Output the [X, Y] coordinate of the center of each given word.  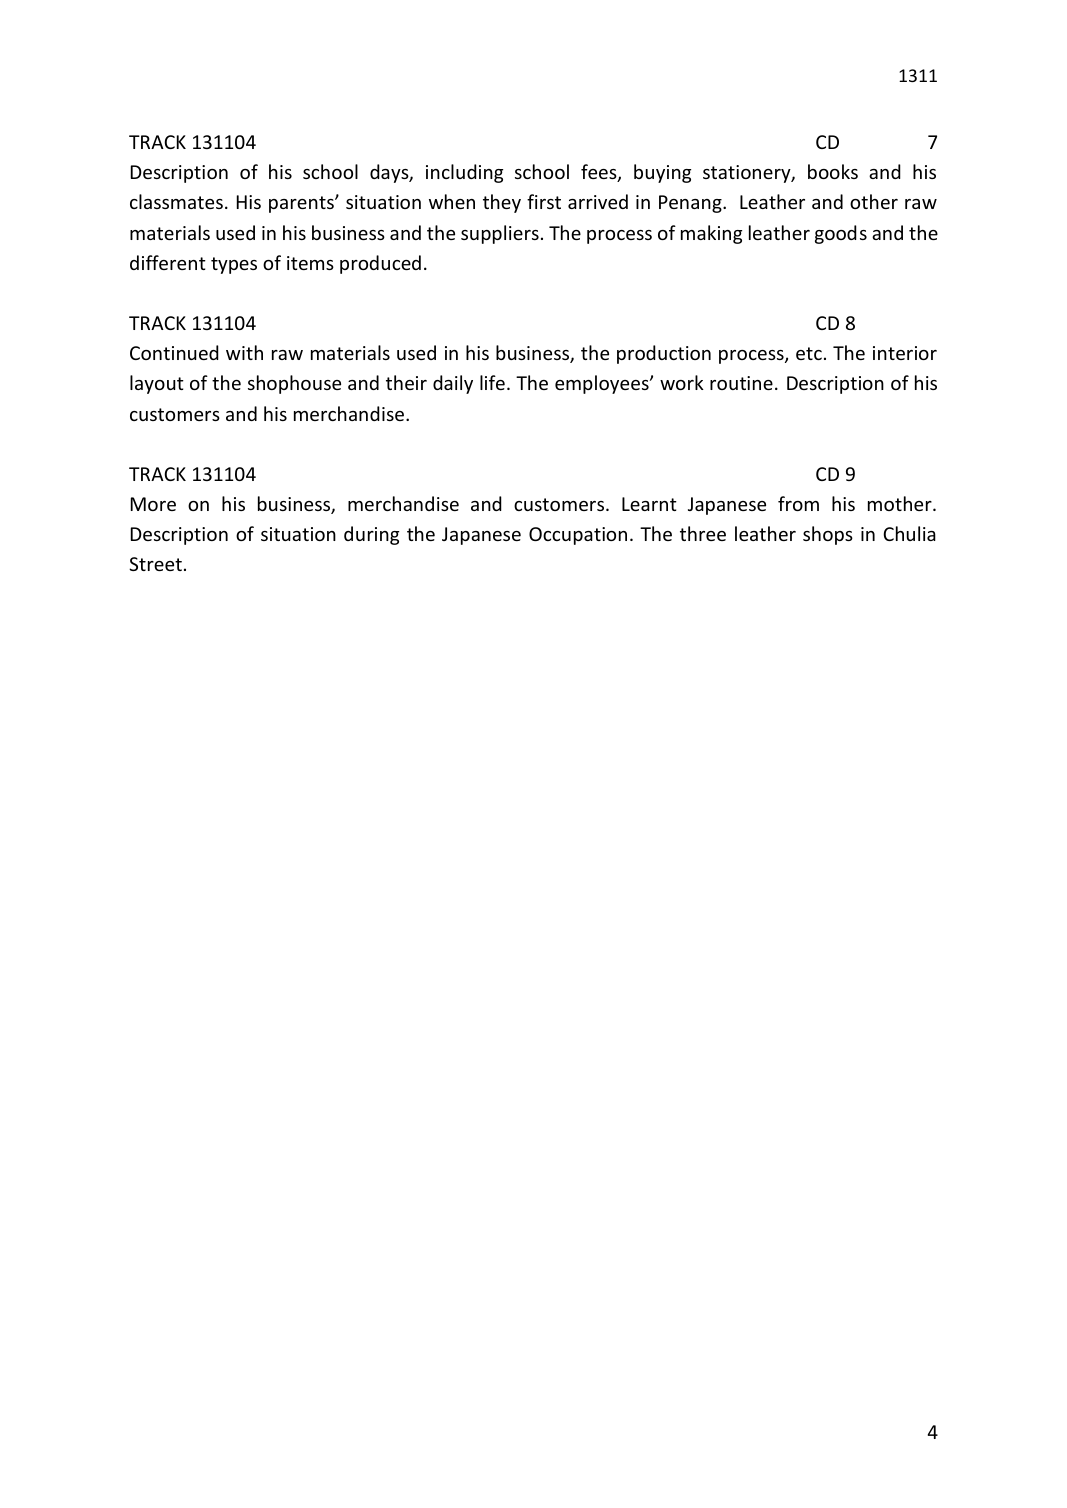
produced [380, 264]
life [492, 382]
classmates [176, 201]
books [833, 171]
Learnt [649, 504]
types [234, 265]
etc [809, 353]
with [244, 352]
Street [155, 564]
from [798, 503]
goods [841, 234]
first [544, 201]
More [153, 504]
